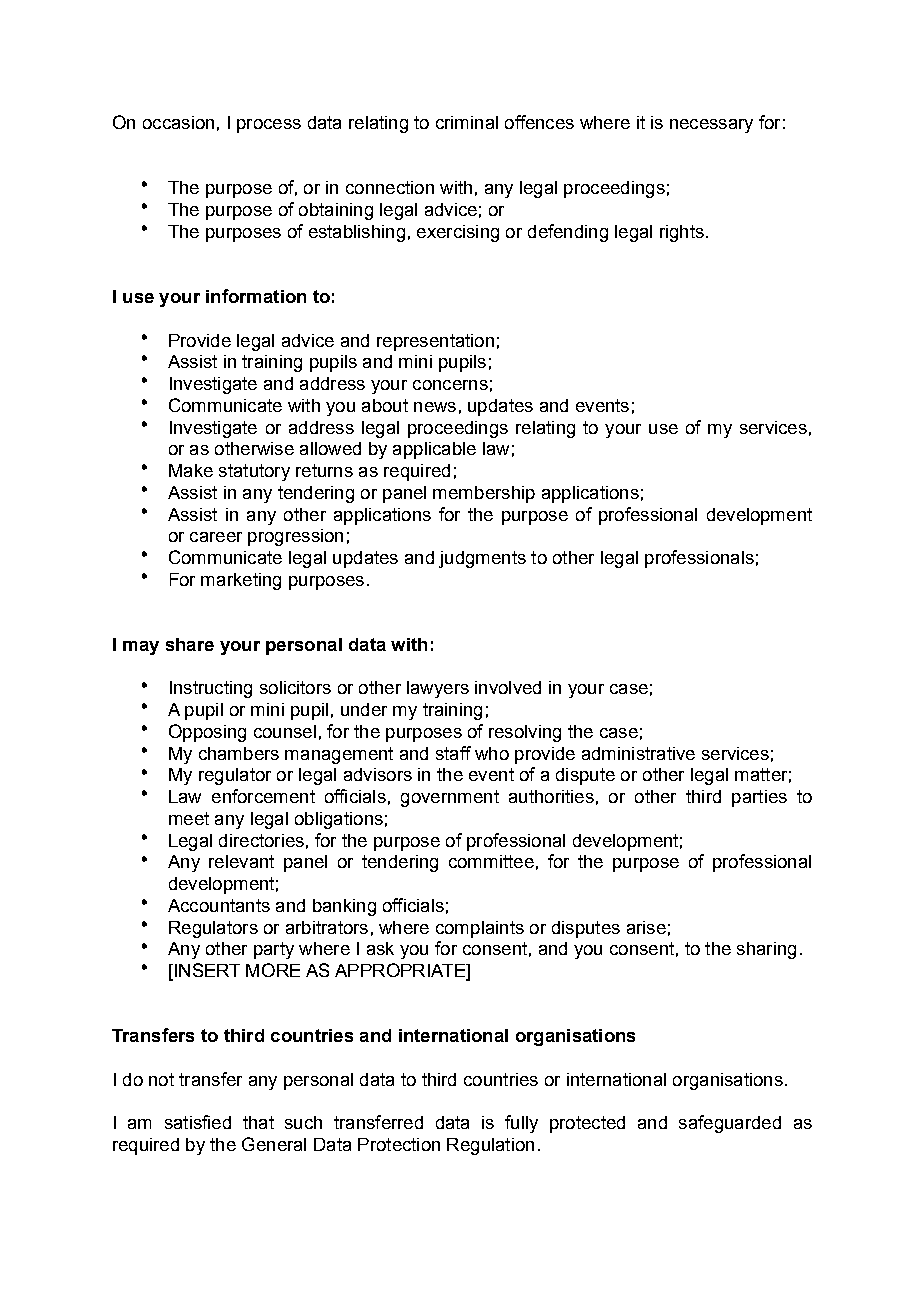  I want to click on arise, so click(646, 927).
